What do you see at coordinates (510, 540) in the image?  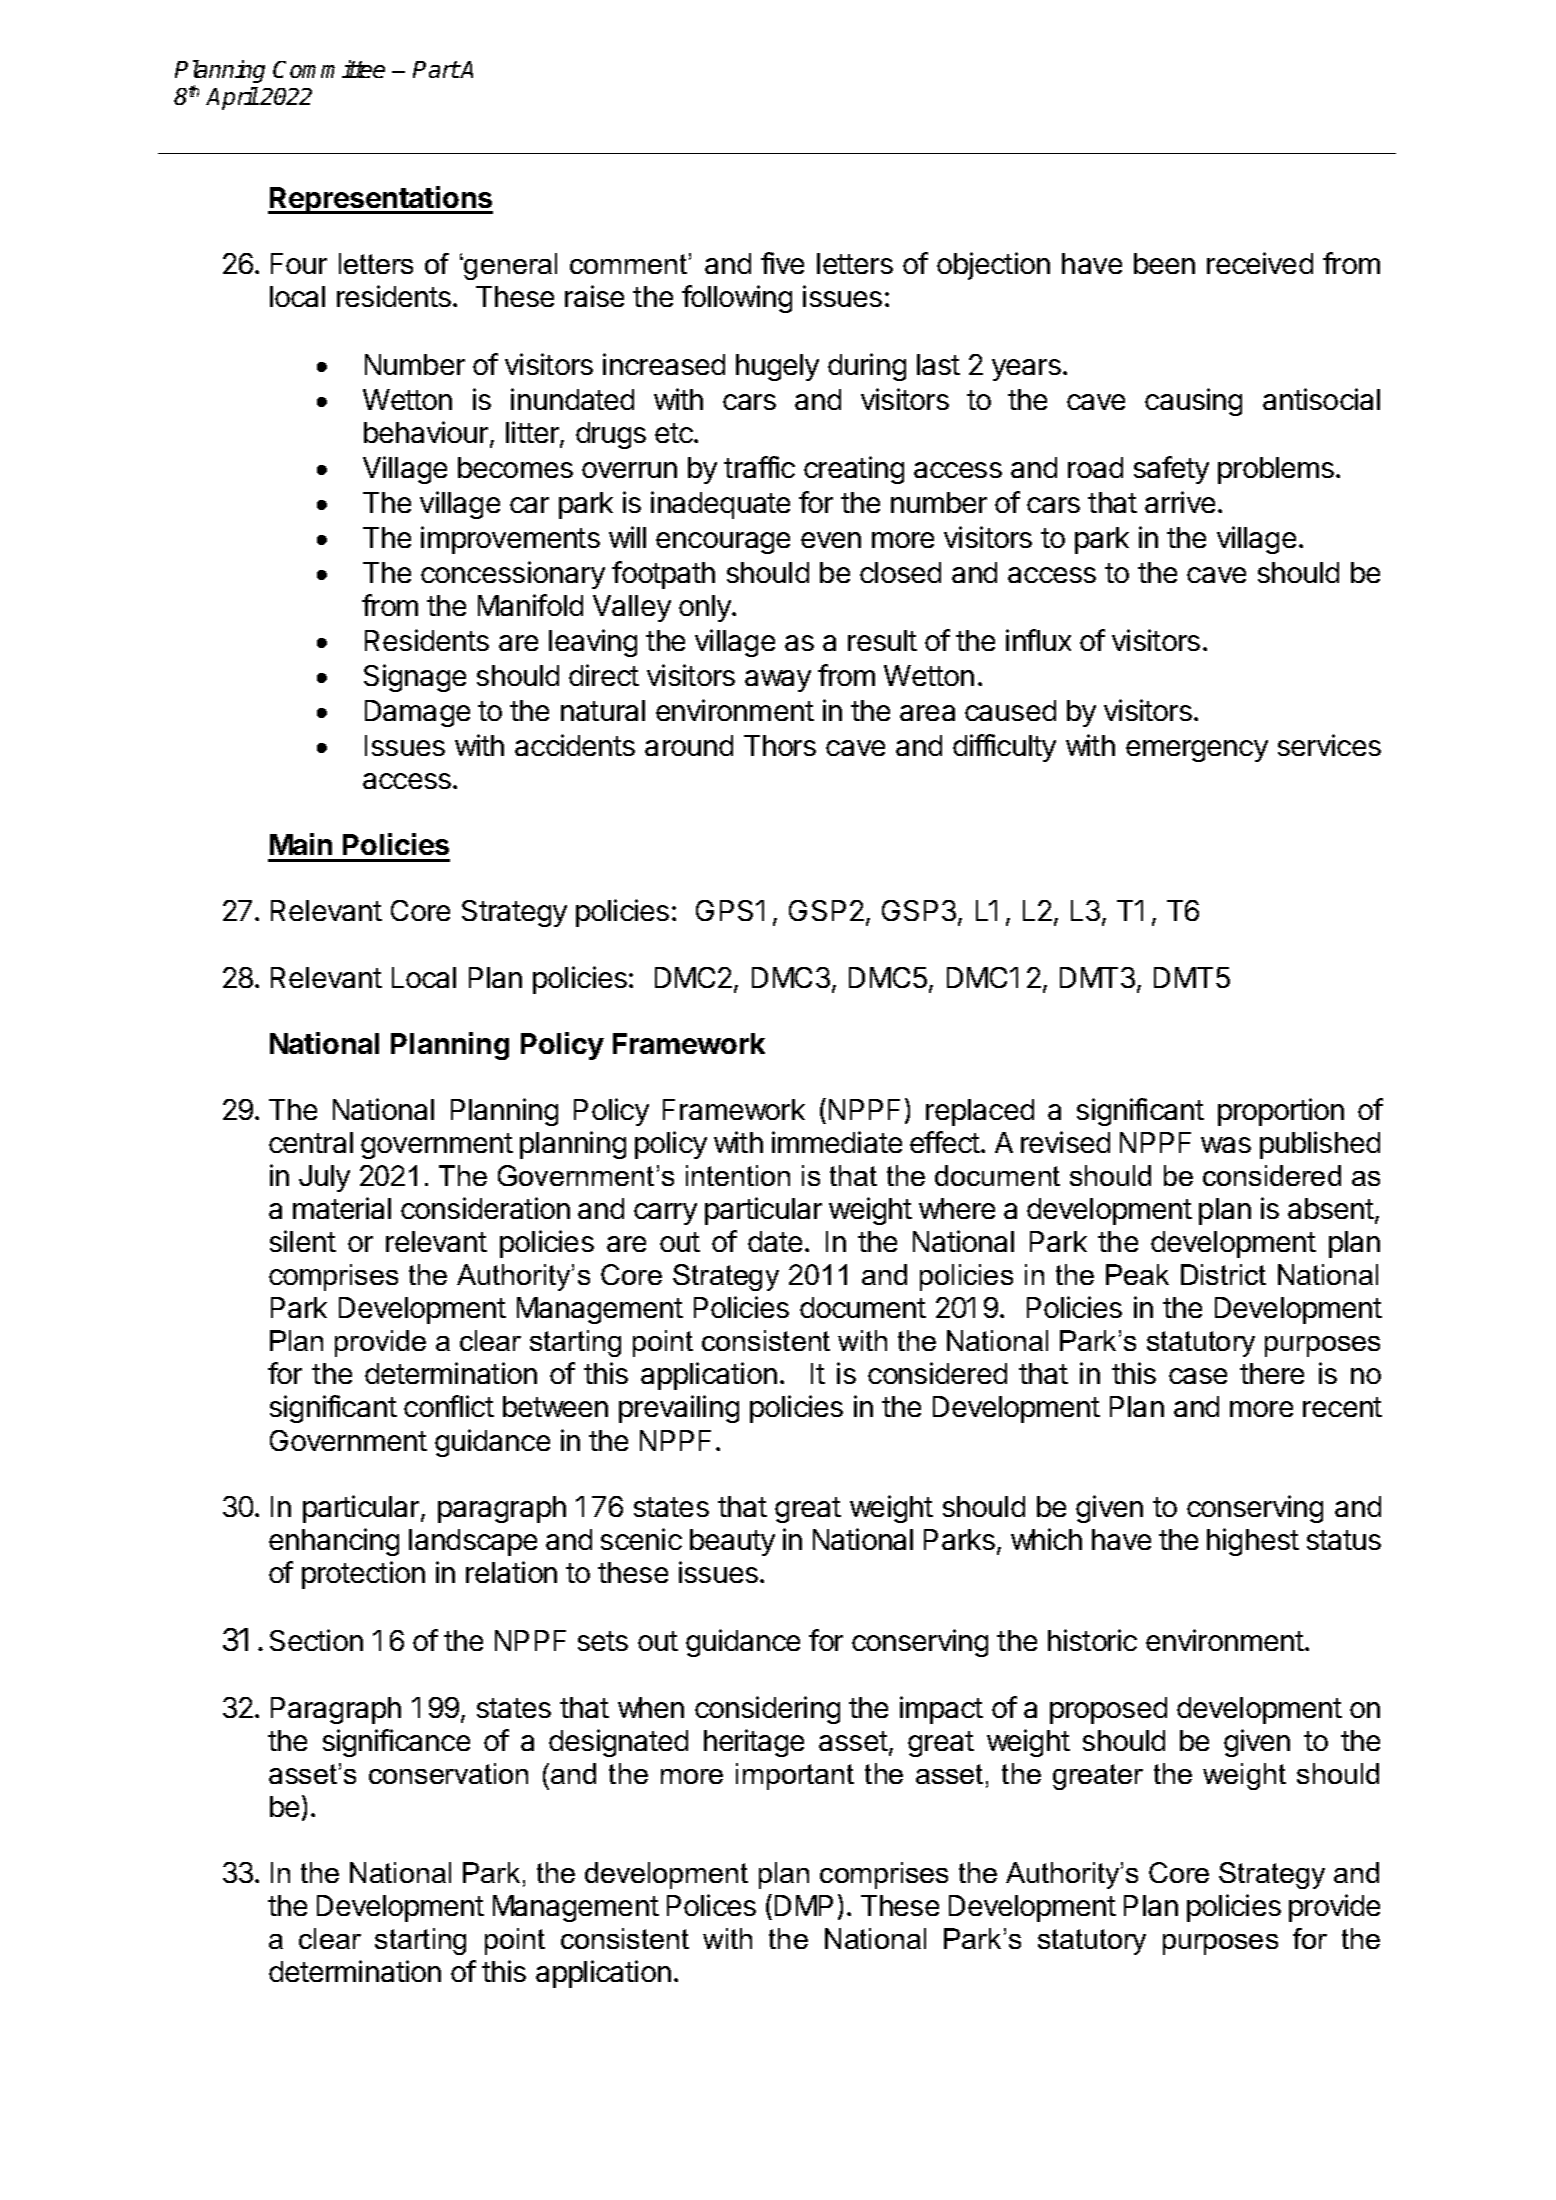 I see `improvements` at bounding box center [510, 540].
